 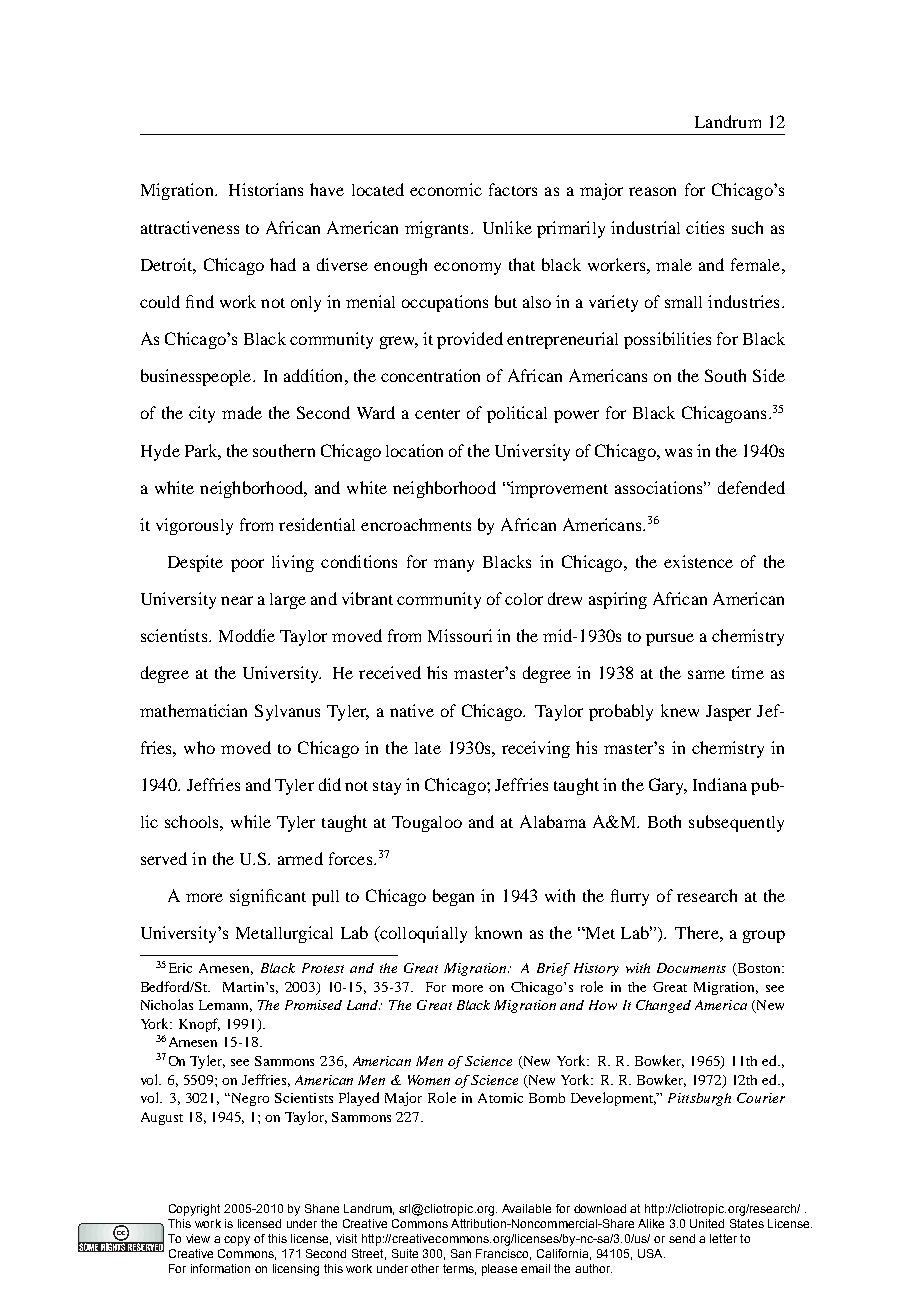 What do you see at coordinates (436, 229) in the image?
I see `migrants` at bounding box center [436, 229].
